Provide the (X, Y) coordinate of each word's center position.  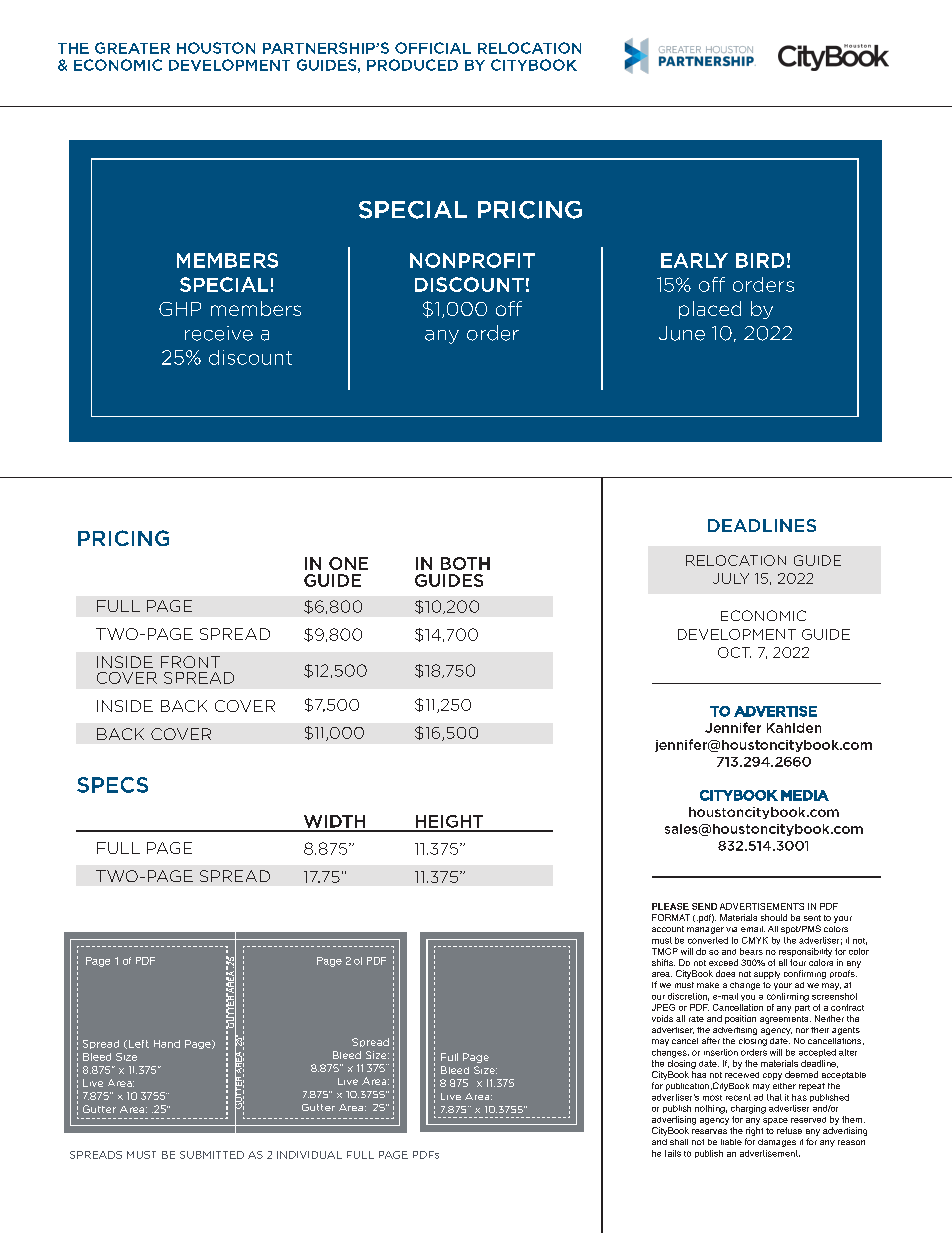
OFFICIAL (433, 48)
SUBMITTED (212, 1155)
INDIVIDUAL (309, 1155)
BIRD (760, 260)
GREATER (132, 48)
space (775, 1121)
